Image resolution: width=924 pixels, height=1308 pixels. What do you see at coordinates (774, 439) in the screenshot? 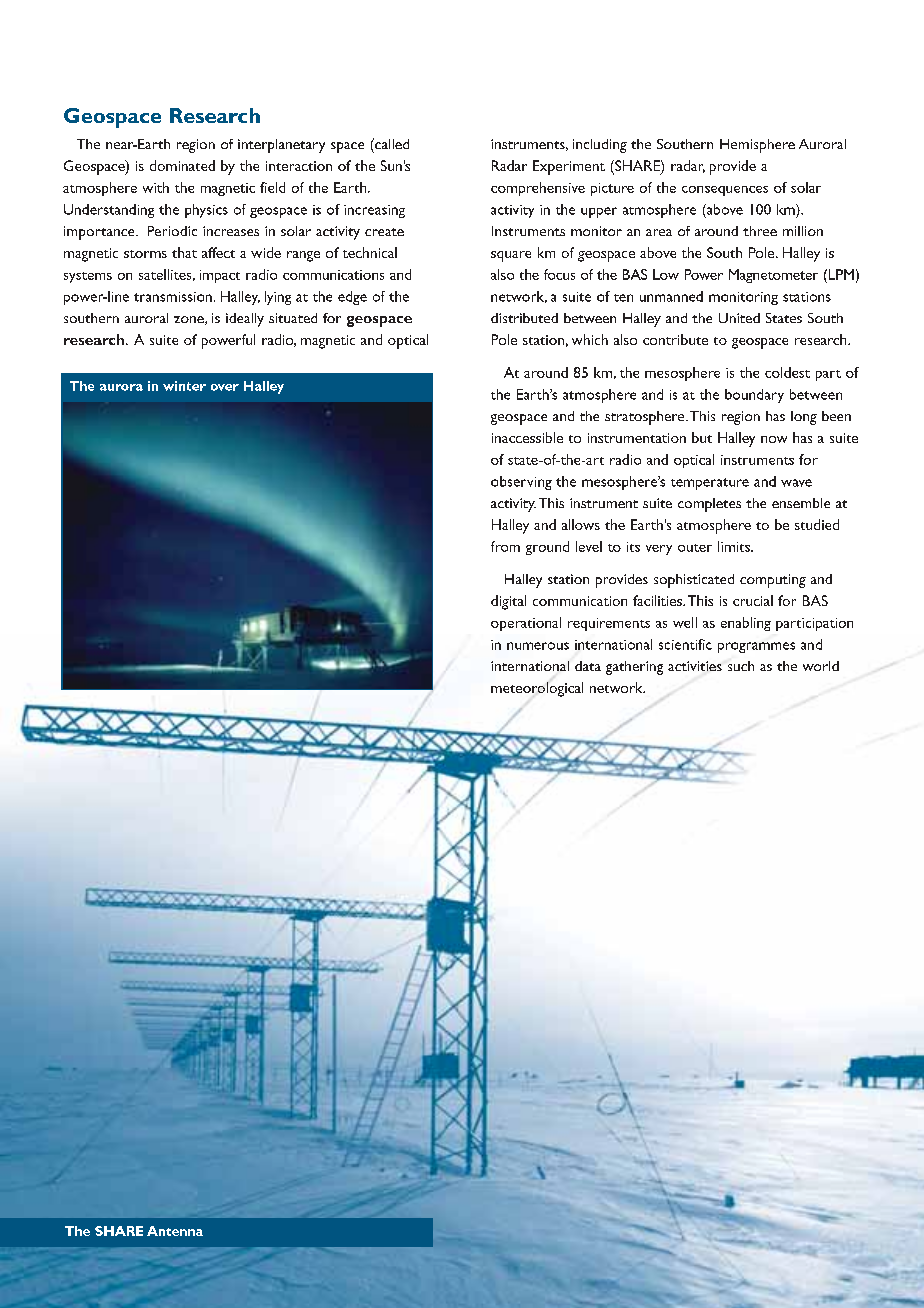
I see `now` at bounding box center [774, 439].
